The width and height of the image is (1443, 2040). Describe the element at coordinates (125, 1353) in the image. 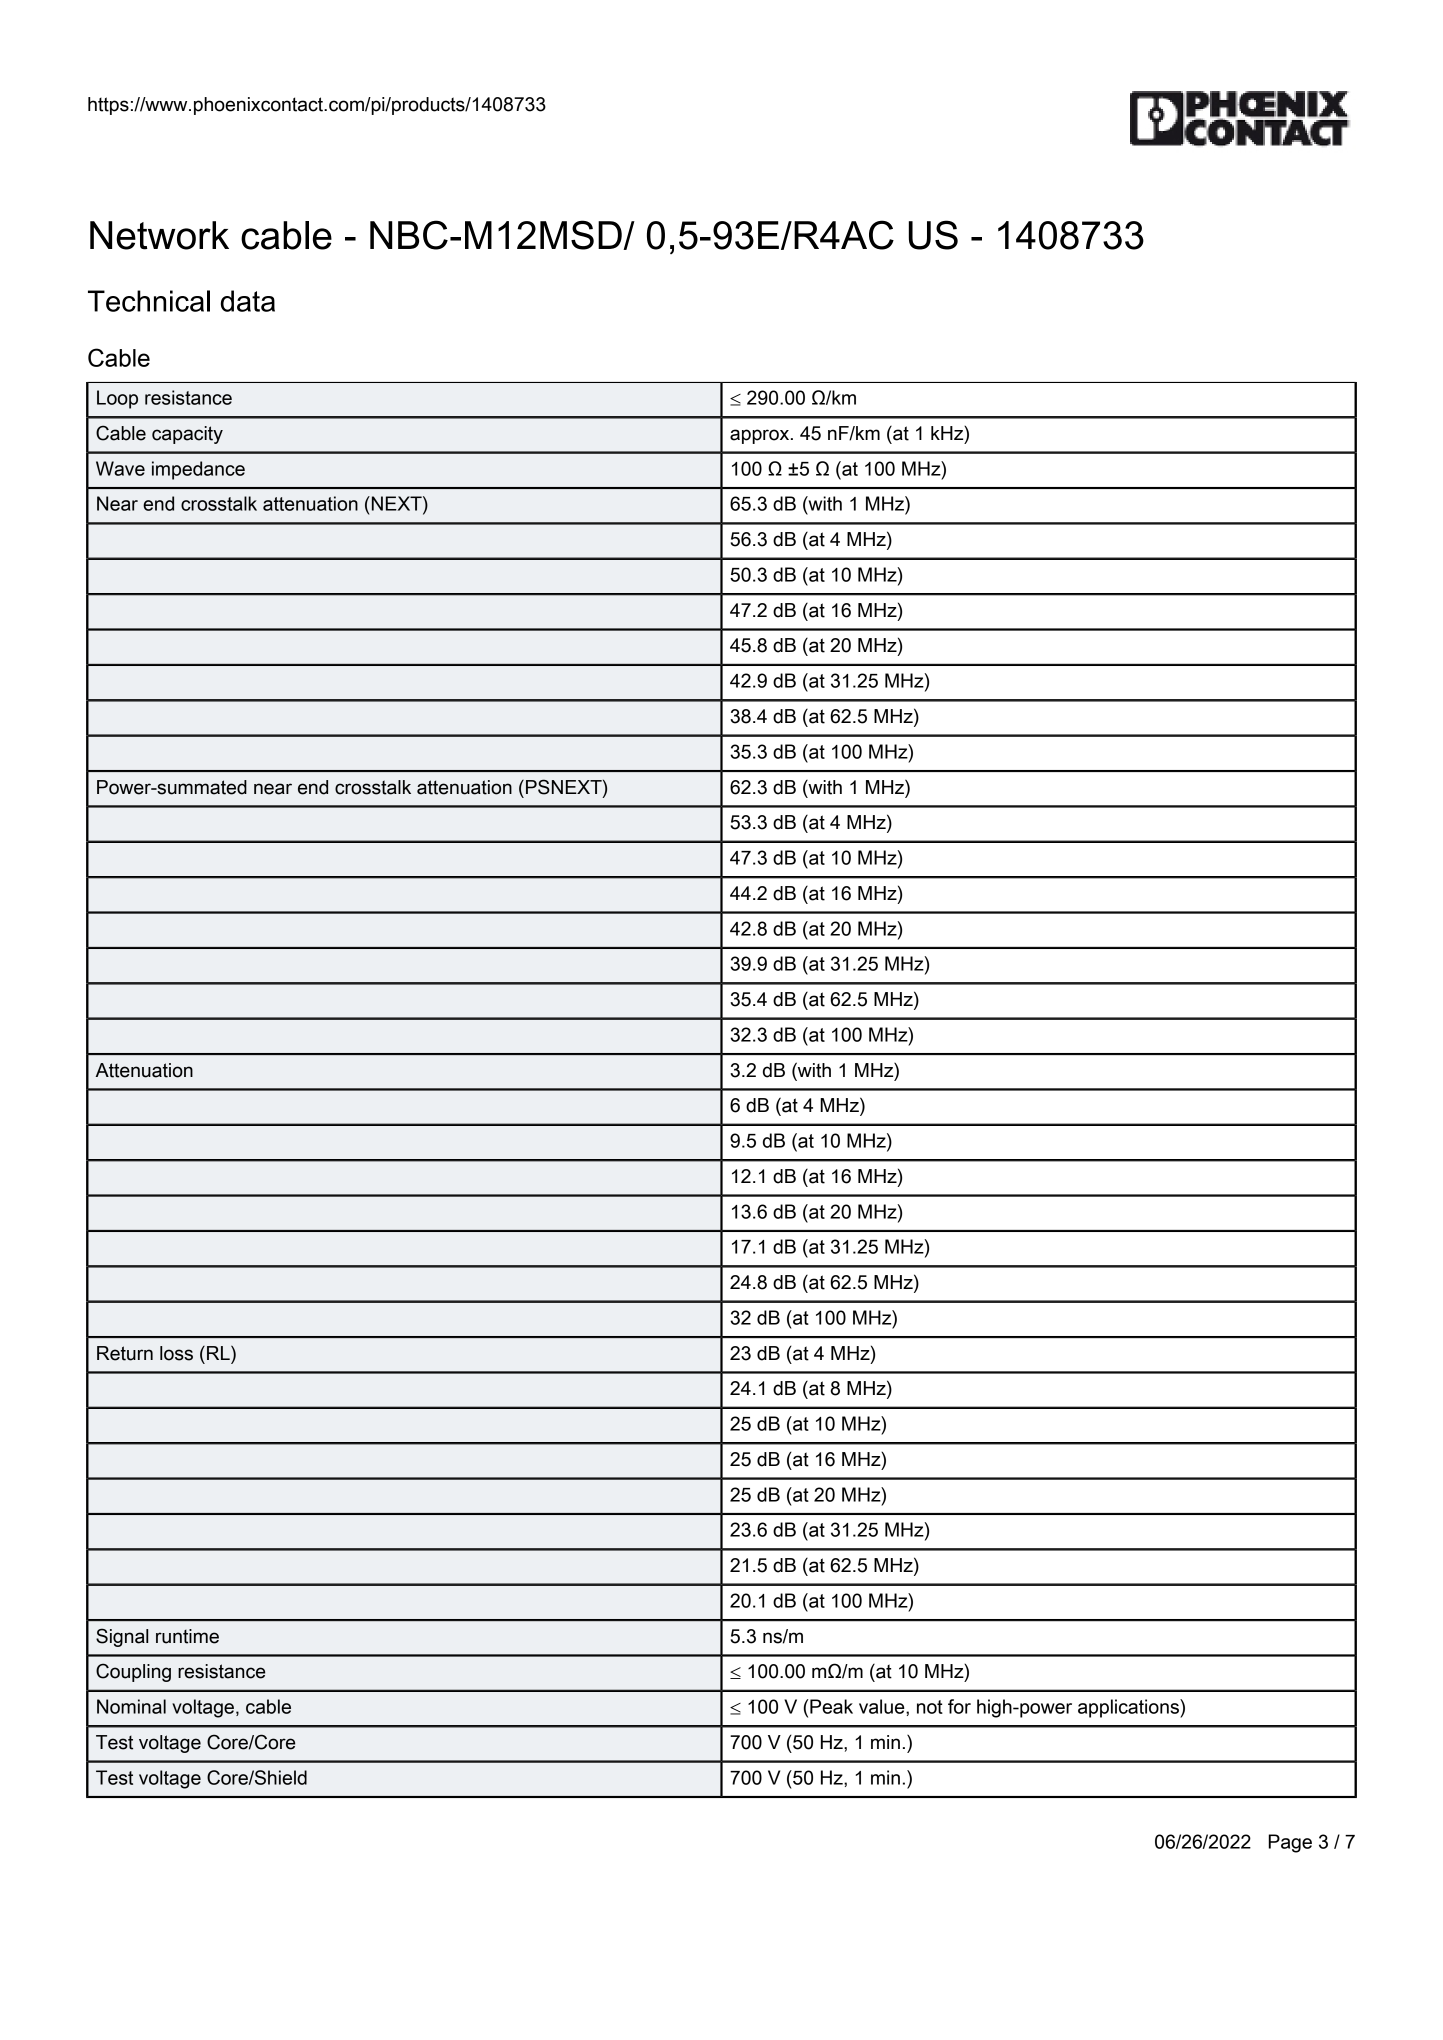

I see `Return` at that location.
